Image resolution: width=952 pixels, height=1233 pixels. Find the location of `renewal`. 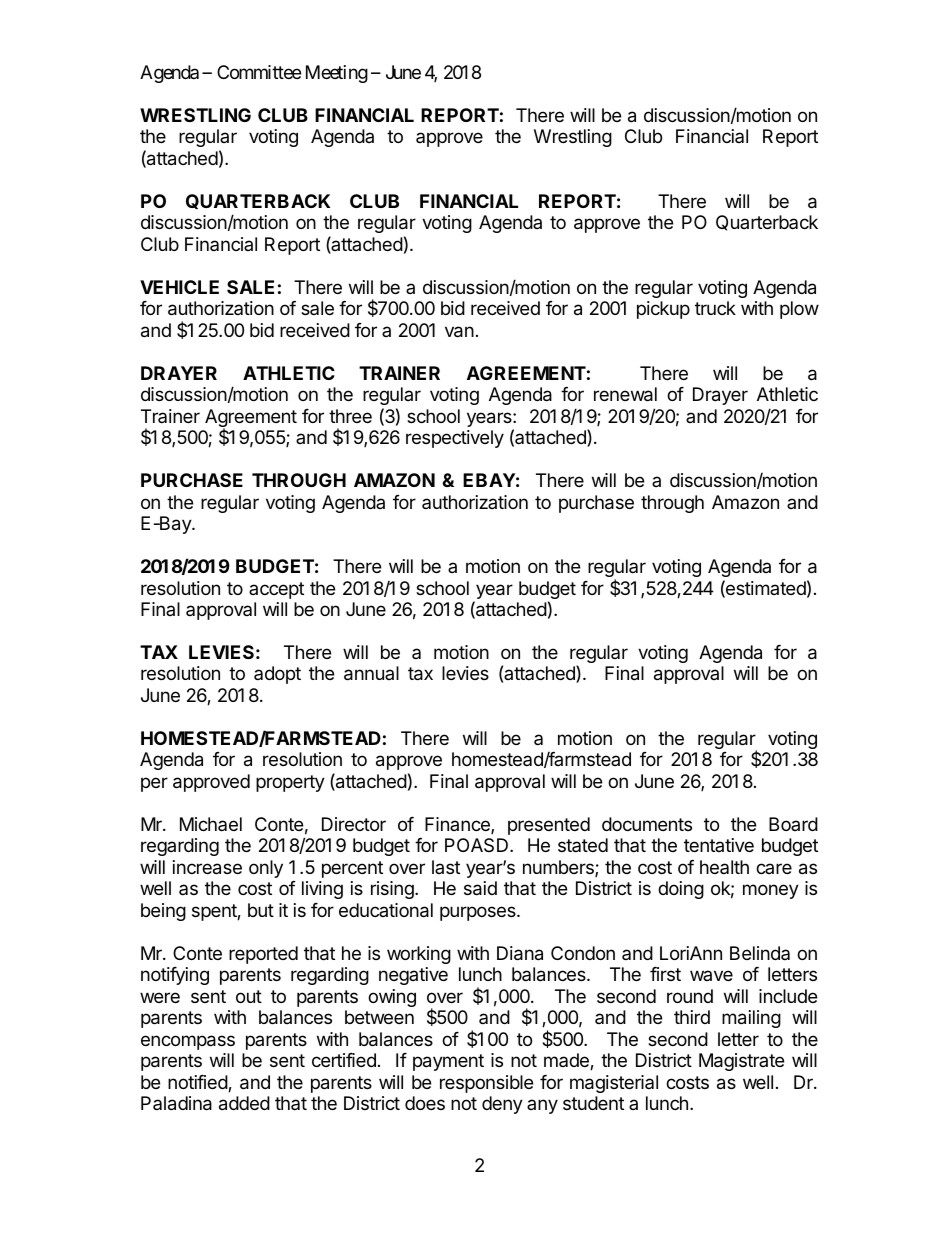

renewal is located at coordinates (625, 394).
